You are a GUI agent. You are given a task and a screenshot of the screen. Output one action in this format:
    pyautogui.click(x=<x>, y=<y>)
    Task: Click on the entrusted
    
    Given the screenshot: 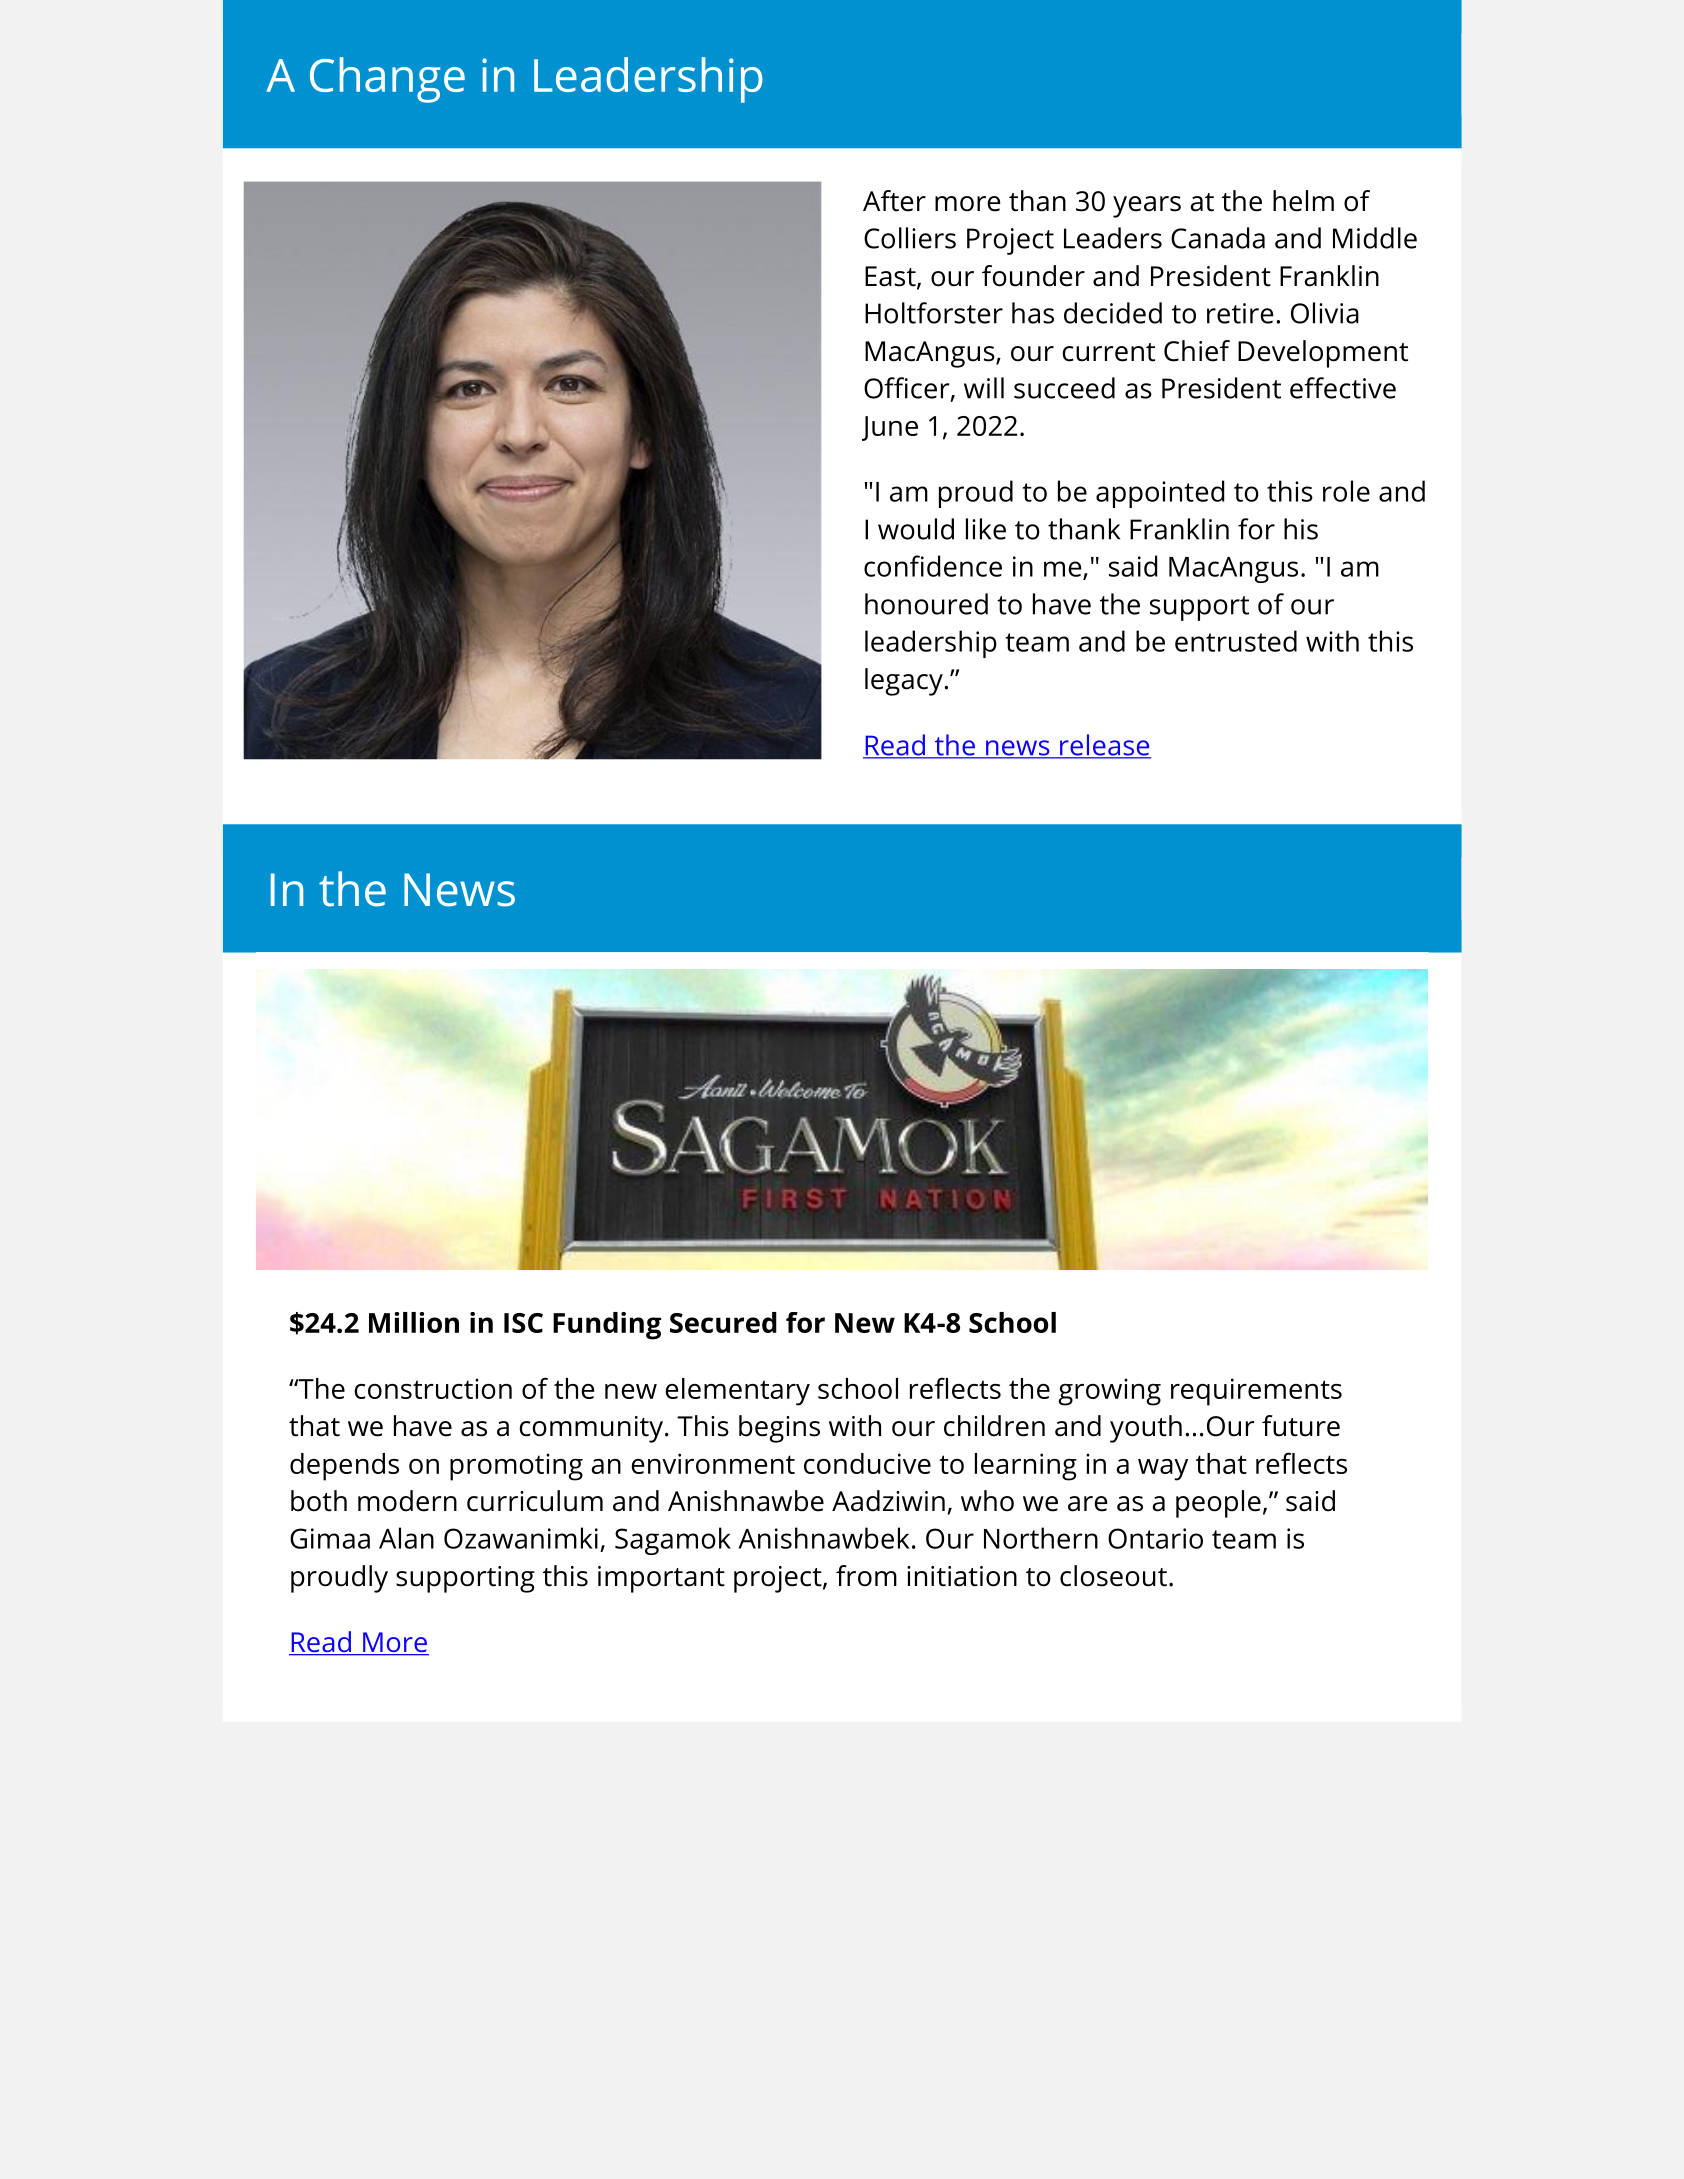 What is the action you would take?
    pyautogui.click(x=1236, y=641)
